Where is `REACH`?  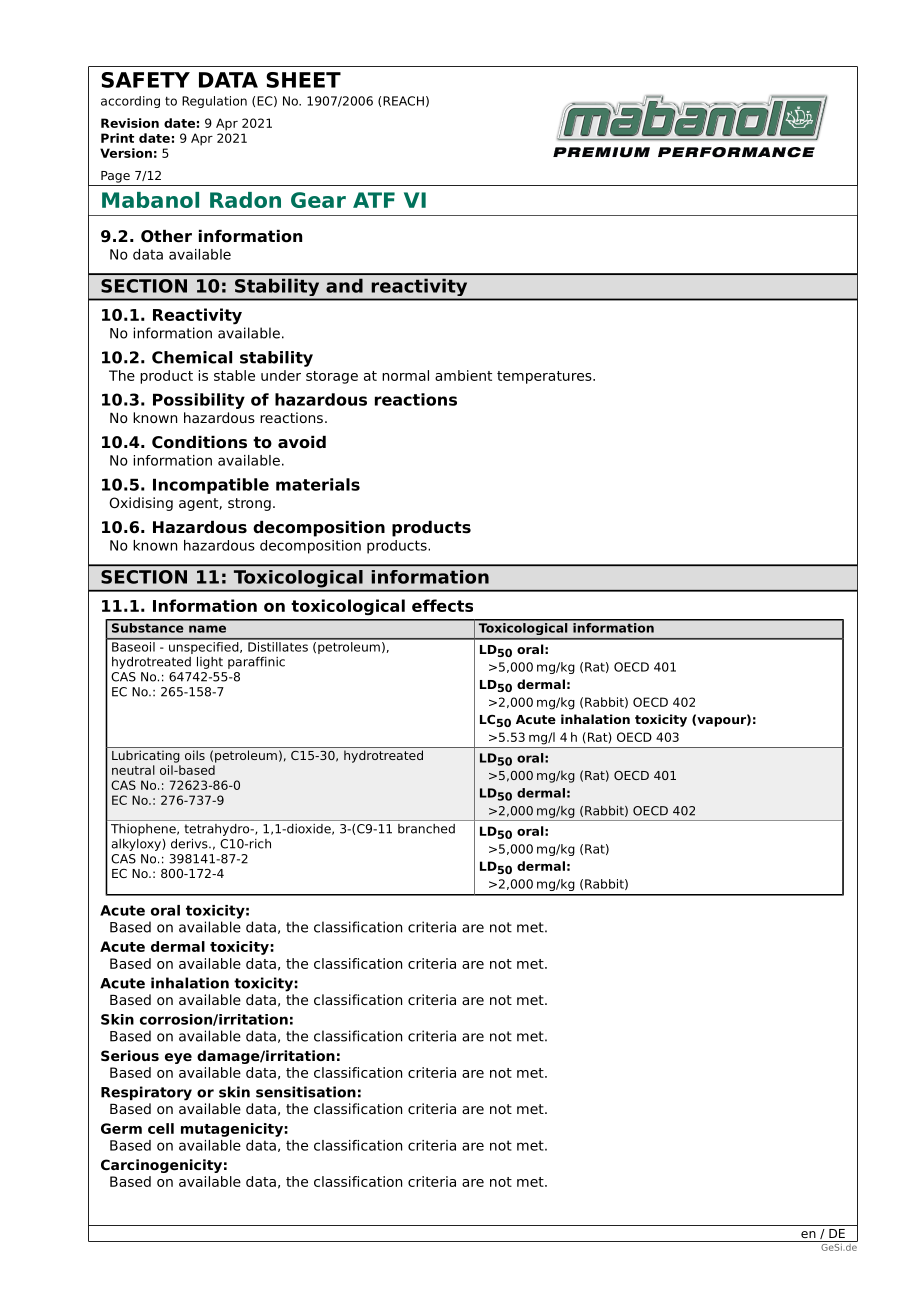 REACH is located at coordinates (403, 101).
